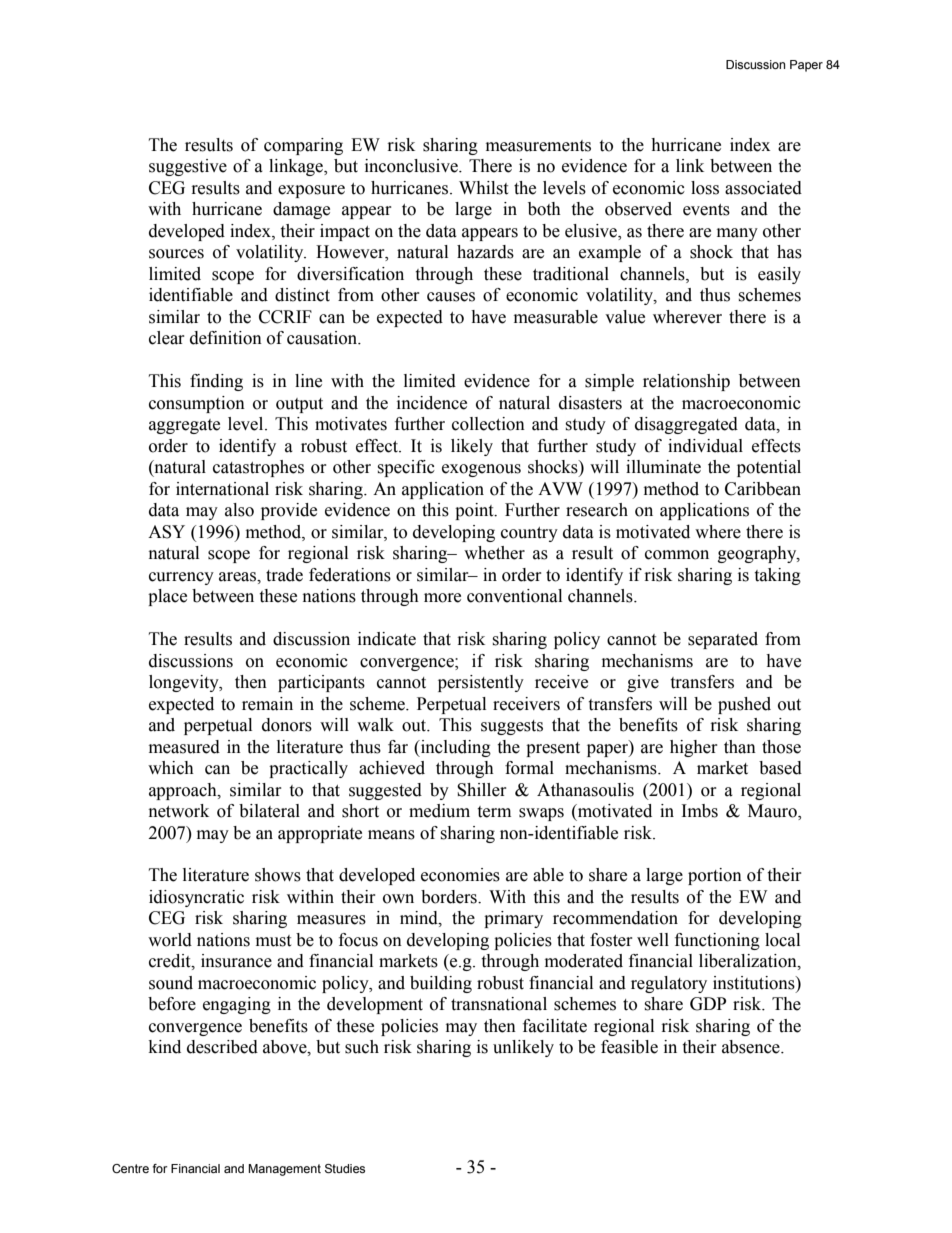  I want to click on suggestive, so click(188, 167).
